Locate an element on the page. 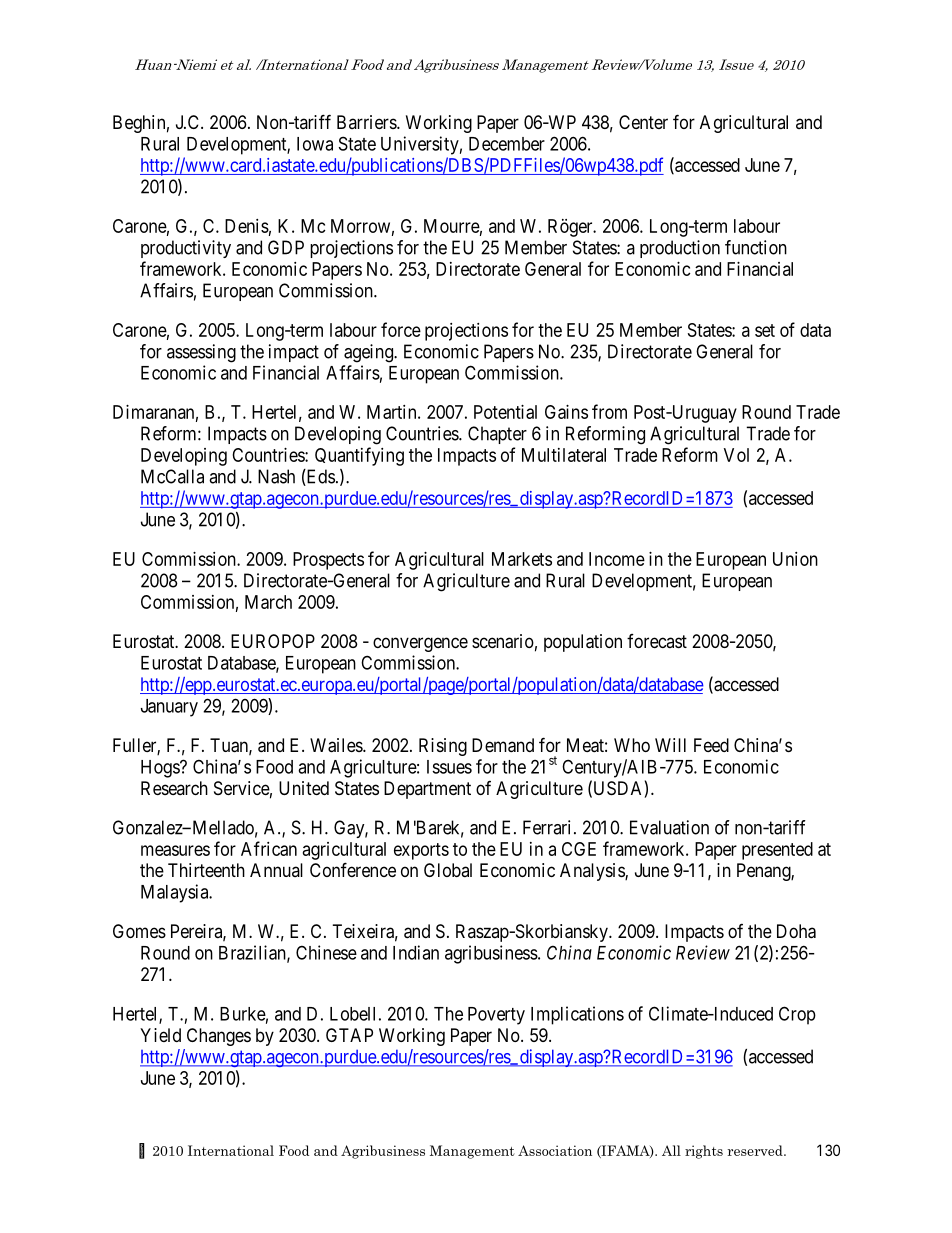 The image size is (952, 1233). Global is located at coordinates (448, 870).
